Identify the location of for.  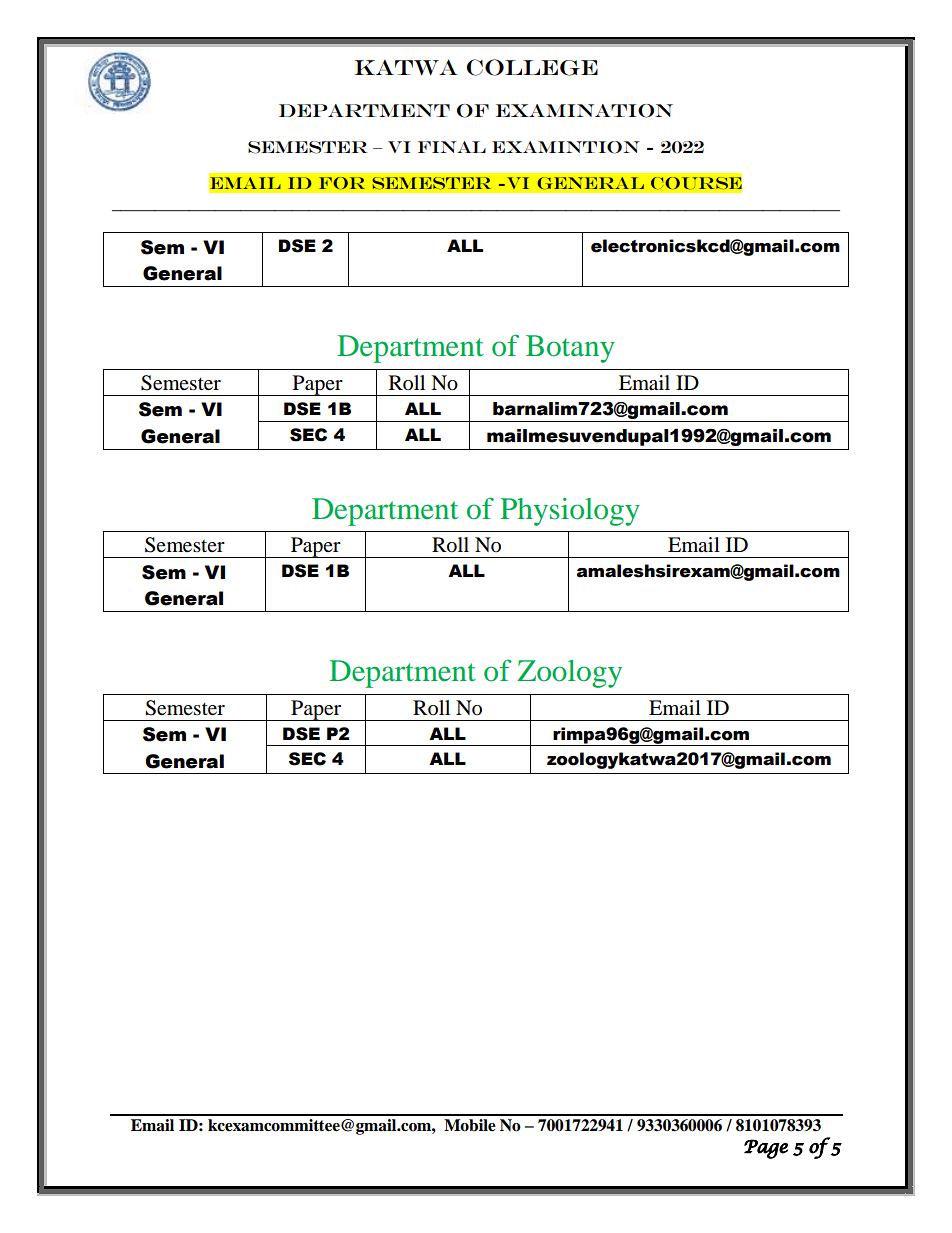
(342, 183).
